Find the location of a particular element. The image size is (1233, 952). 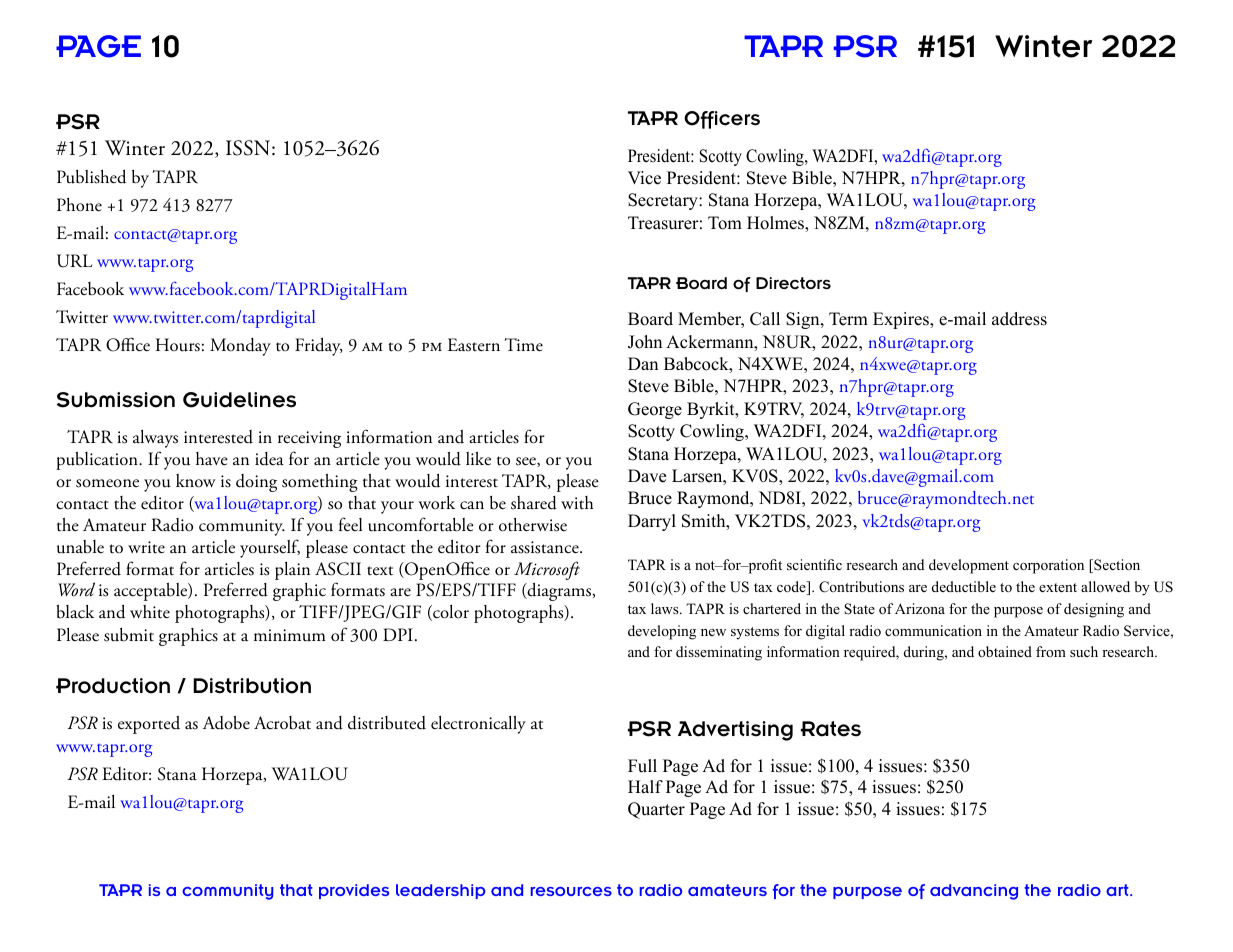

address is located at coordinates (1019, 319).
